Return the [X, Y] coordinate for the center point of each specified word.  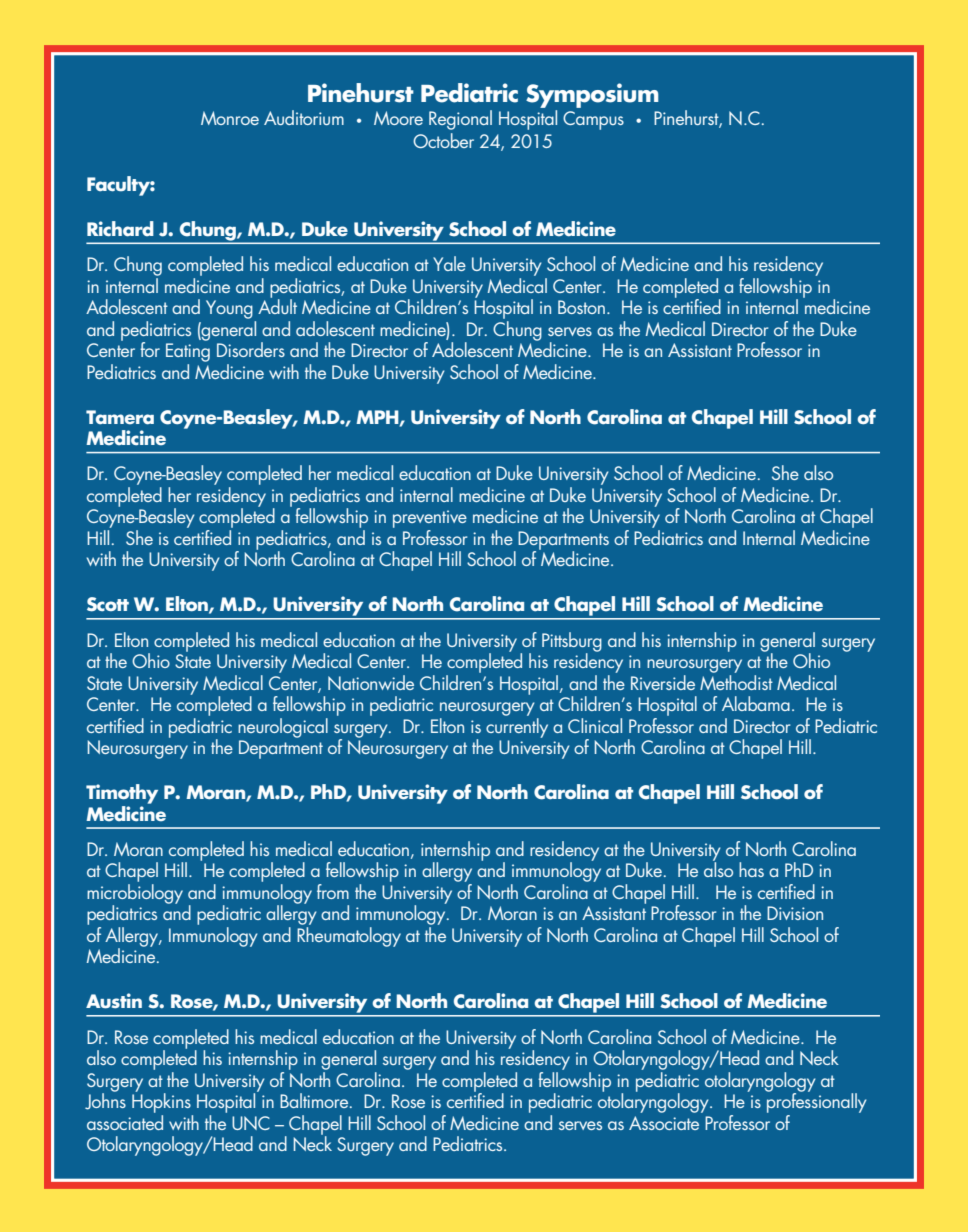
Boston [581, 307]
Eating [188, 352]
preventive [430, 520]
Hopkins [161, 1102]
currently [517, 726]
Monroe [230, 118]
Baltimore [315, 1100]
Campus [593, 120]
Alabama [756, 703]
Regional [460, 120]
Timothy [122, 794]
